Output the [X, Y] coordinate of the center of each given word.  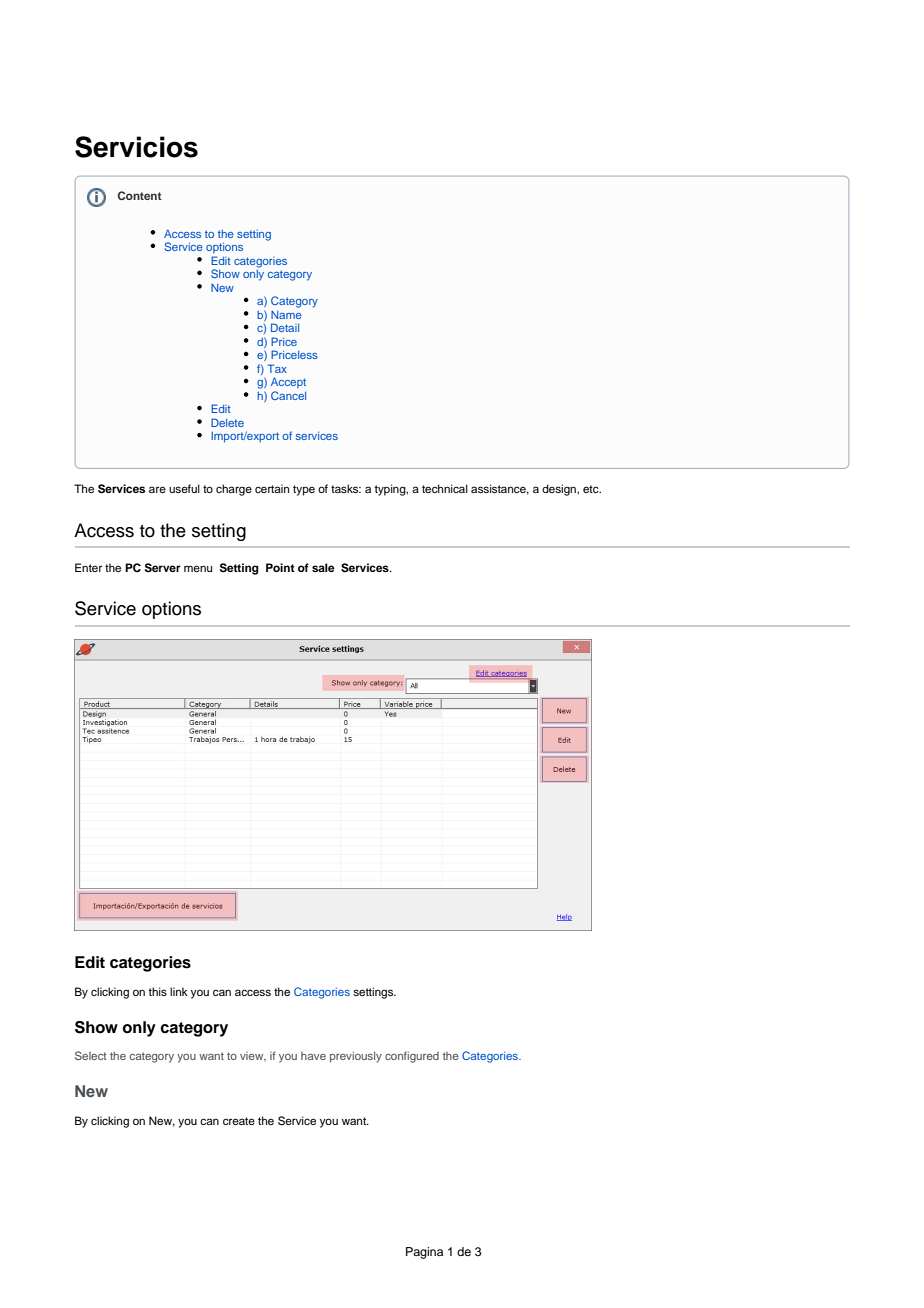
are [157, 489]
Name [286, 315]
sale [323, 567]
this [157, 991]
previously [356, 1057]
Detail [285, 327]
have [313, 1056]
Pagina [424, 1253]
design [560, 490]
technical [445, 488]
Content [140, 195]
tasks [346, 488]
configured [412, 1057]
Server [163, 568]
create [239, 1121]
